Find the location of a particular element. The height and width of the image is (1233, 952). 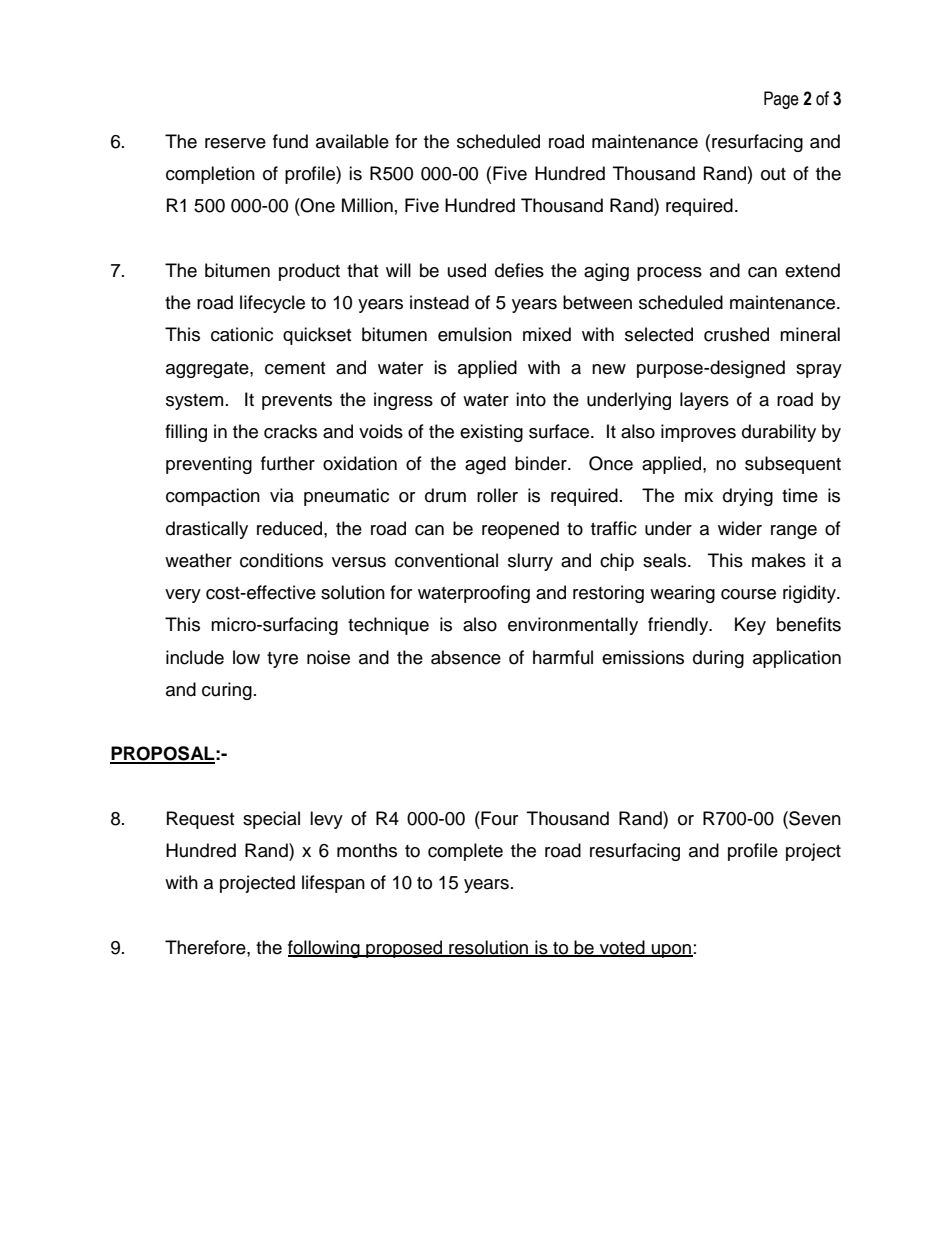

into is located at coordinates (531, 399).
